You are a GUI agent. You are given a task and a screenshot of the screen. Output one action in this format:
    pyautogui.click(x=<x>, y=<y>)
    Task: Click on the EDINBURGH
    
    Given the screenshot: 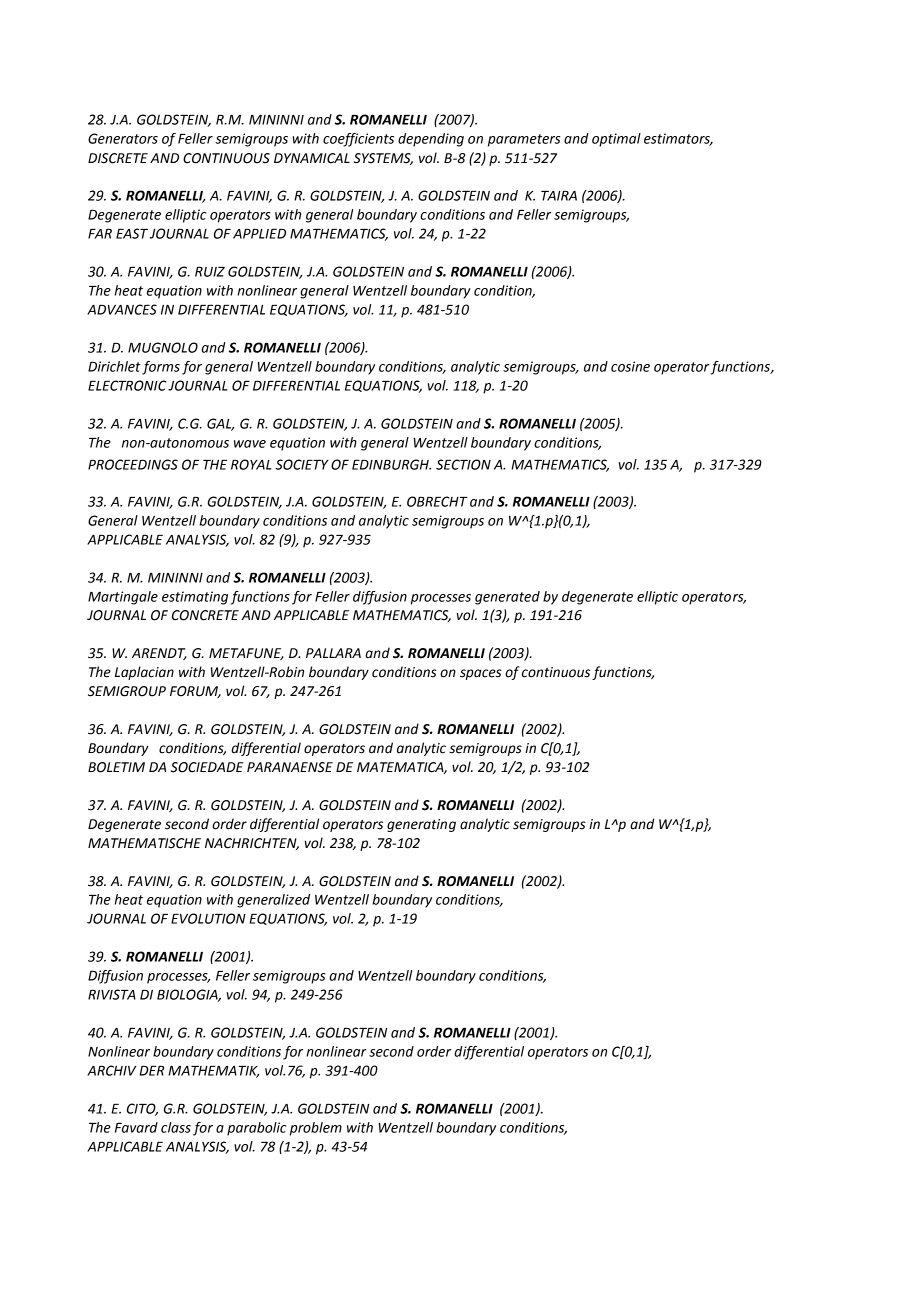 What is the action you would take?
    pyautogui.click(x=391, y=464)
